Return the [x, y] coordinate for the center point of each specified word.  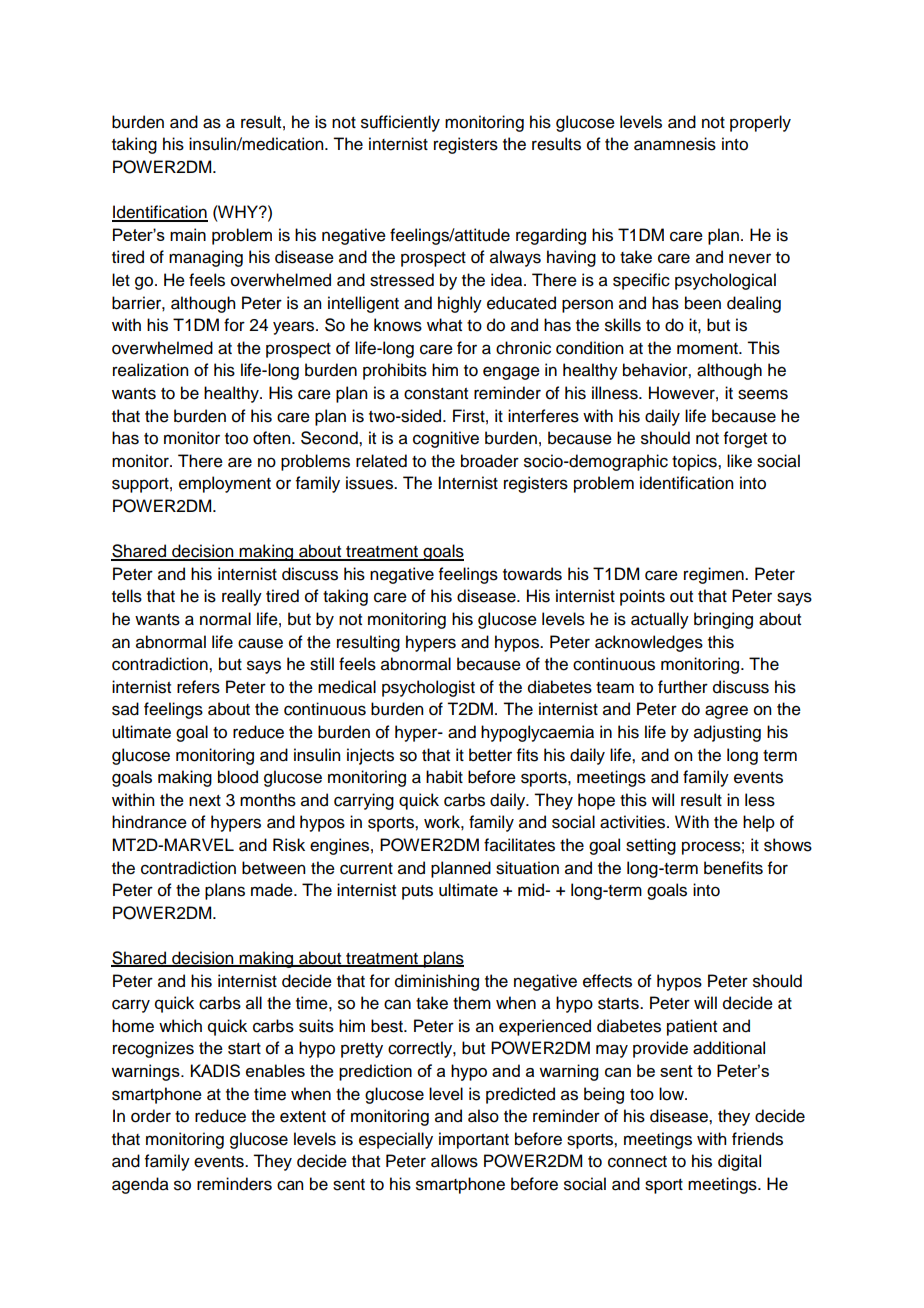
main [188, 234]
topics [695, 462]
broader [490, 461]
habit [444, 777]
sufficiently [400, 123]
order [151, 1116]
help [759, 823]
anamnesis [675, 144]
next [205, 801]
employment [225, 484]
